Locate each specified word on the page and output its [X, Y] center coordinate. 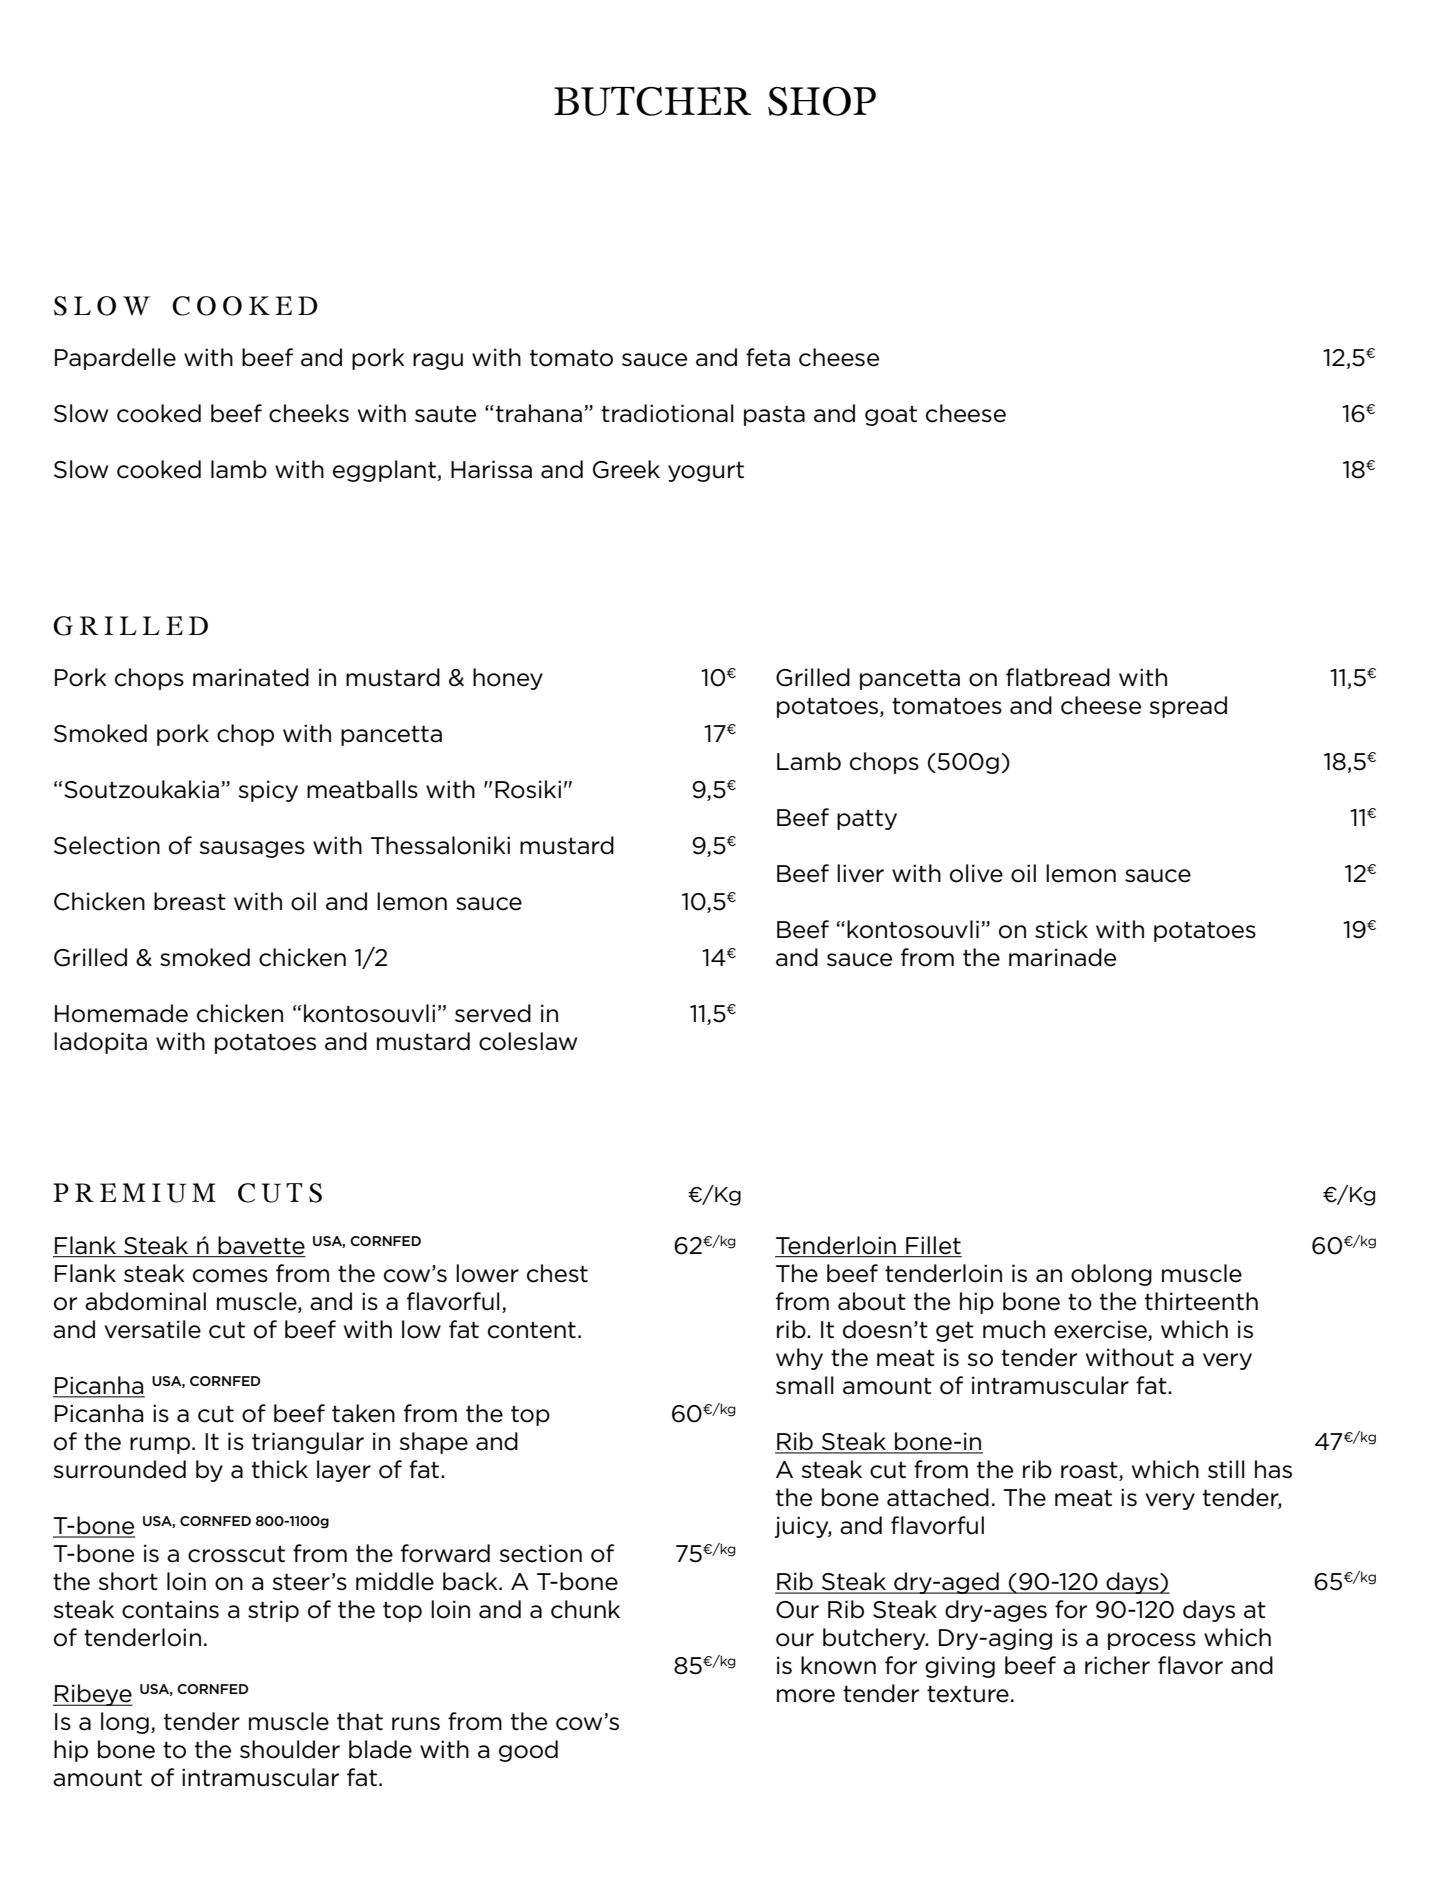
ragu [438, 361]
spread [1188, 707]
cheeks [309, 413]
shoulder [290, 1749]
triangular [308, 1443]
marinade [1062, 957]
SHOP [822, 101]
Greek [626, 469]
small [805, 1385]
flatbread [1058, 677]
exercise [1100, 1329]
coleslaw [528, 1041]
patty [867, 820]
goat [891, 416]
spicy [268, 791]
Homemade [121, 1013]
